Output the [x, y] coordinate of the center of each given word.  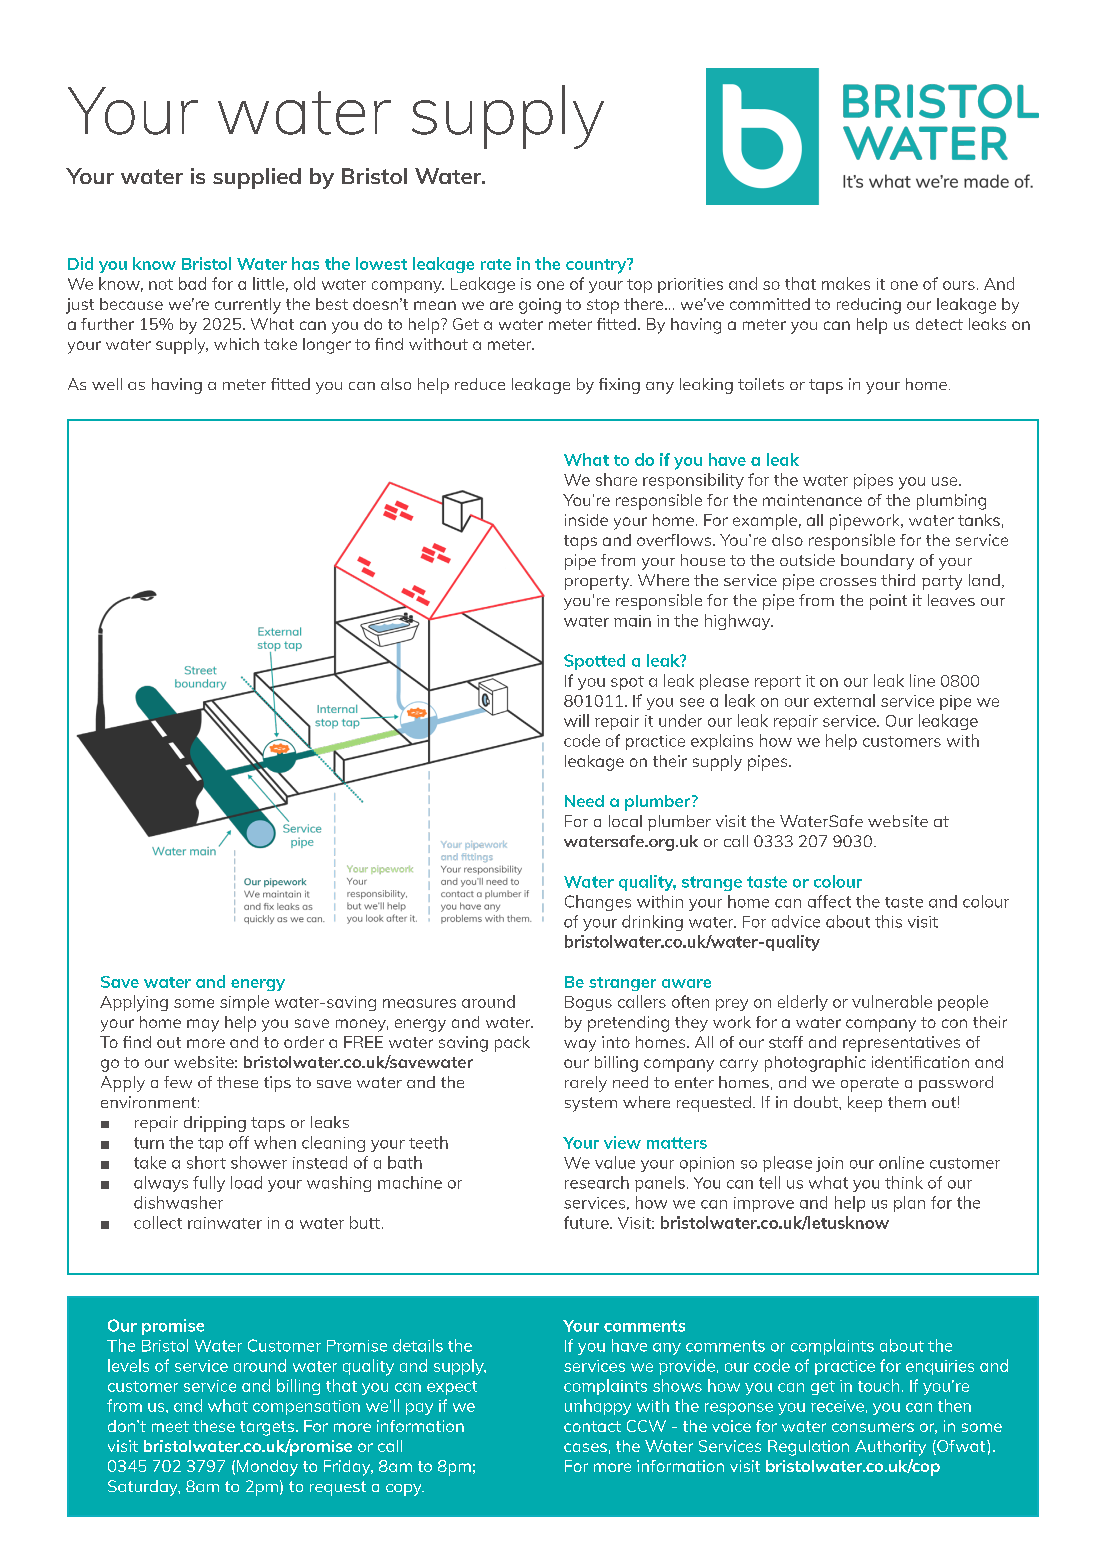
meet [170, 1426]
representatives [901, 1044]
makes [846, 283]
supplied [257, 178]
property [598, 582]
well [107, 384]
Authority [890, 1448]
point [888, 602]
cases [585, 1447]
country [597, 266]
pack [512, 1044]
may [203, 1025]
